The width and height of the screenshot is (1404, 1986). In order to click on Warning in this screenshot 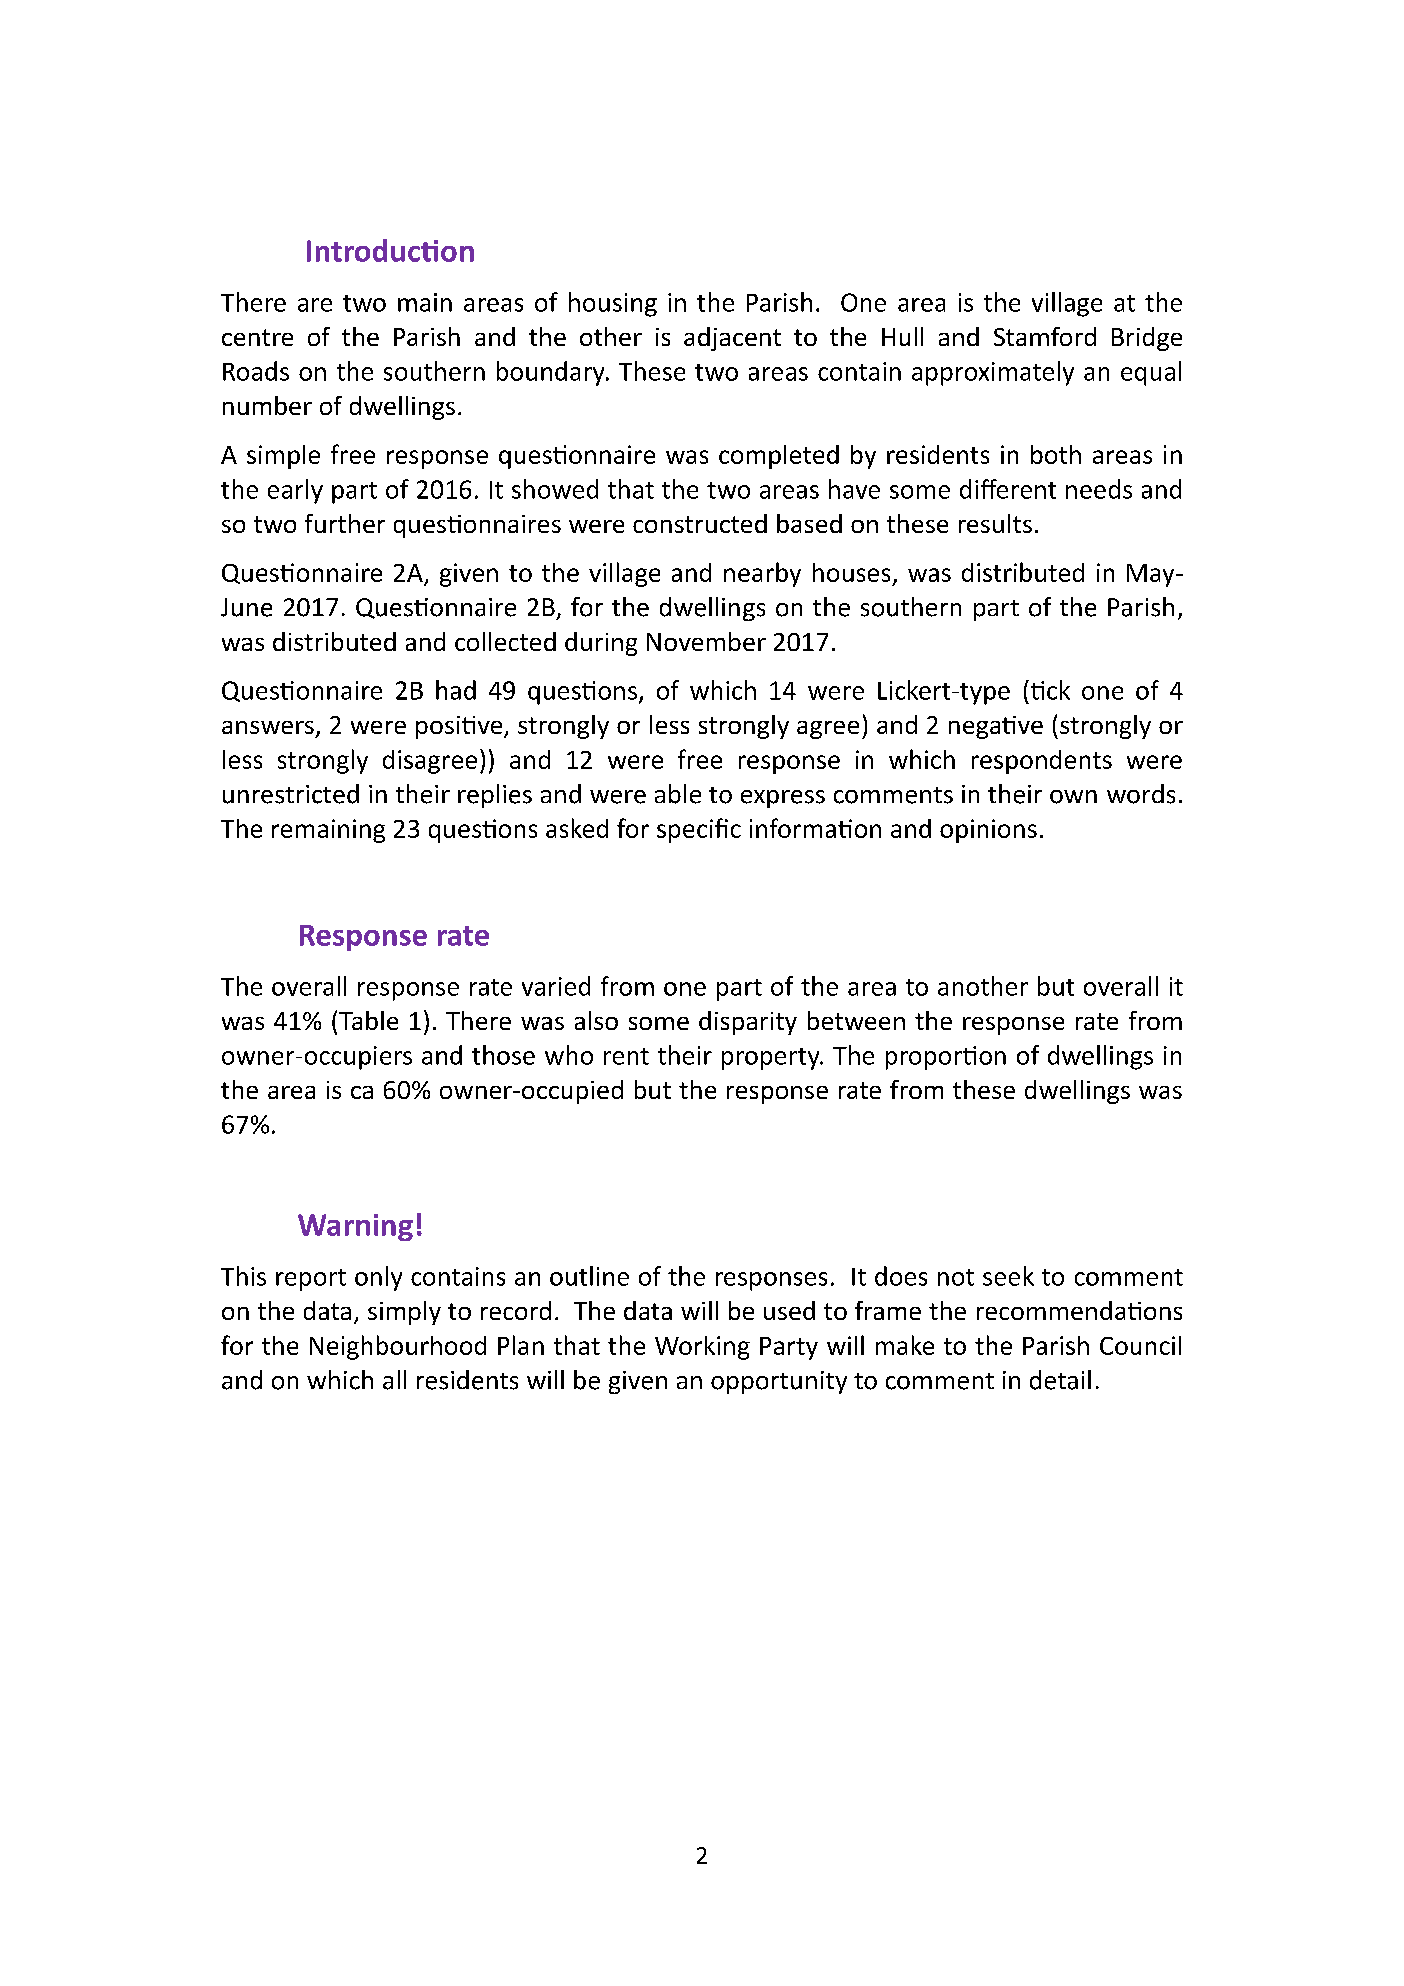, I will do `click(355, 1227)`.
